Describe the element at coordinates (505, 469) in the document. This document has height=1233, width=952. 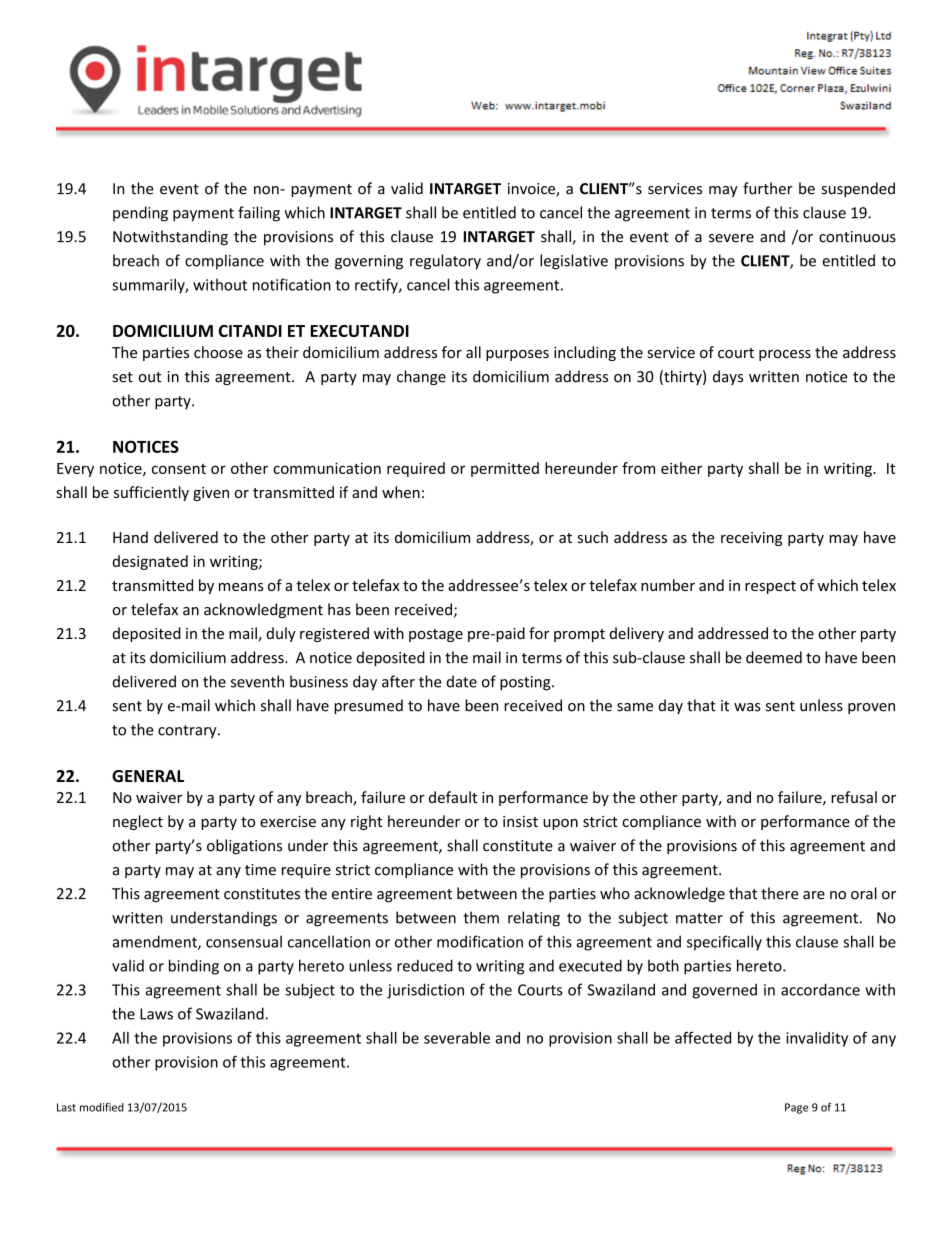
I see `permitted` at that location.
